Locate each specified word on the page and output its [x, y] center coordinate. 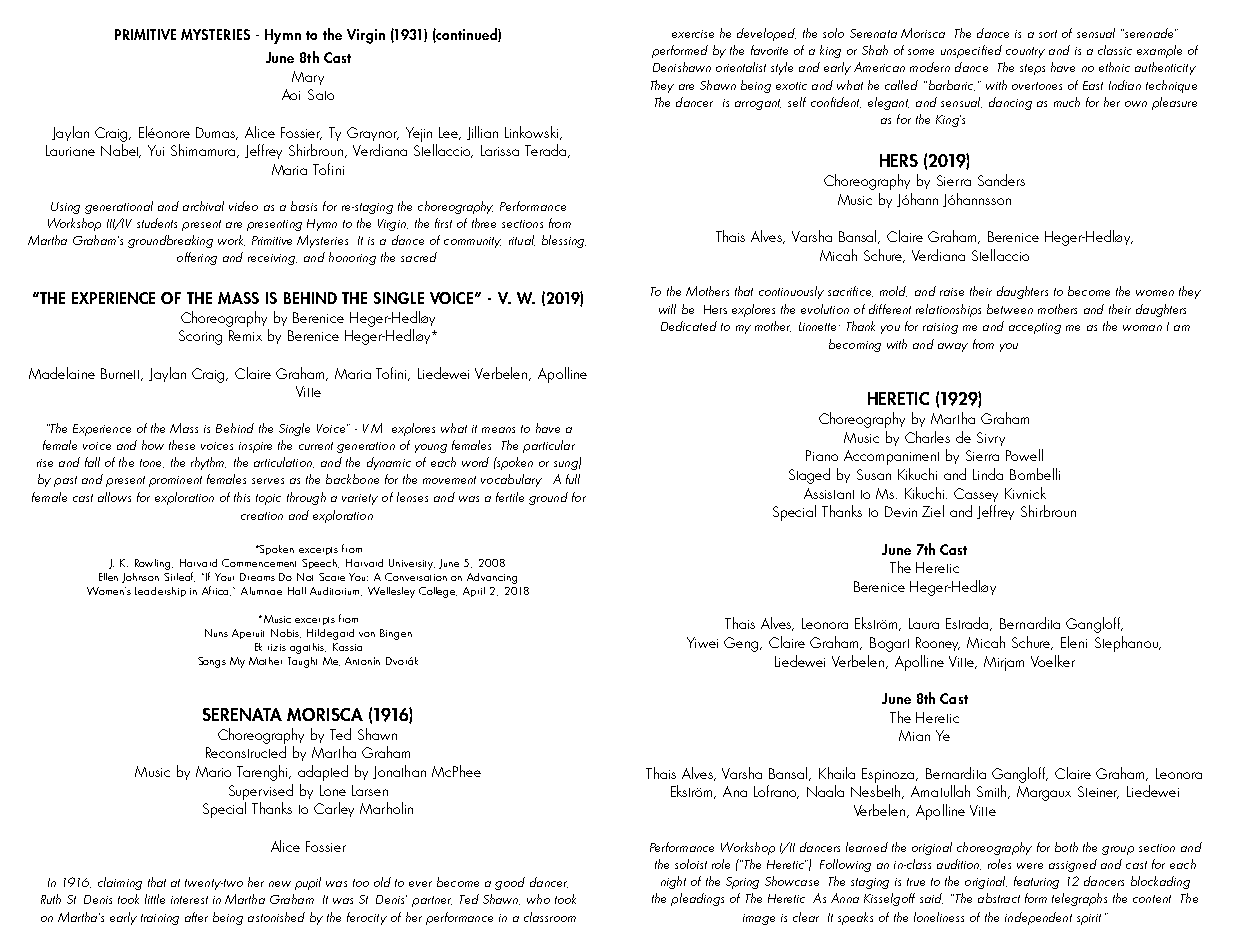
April [474, 592]
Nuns [216, 633]
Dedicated [689, 326]
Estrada [968, 624]
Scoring [200, 337]
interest [189, 900]
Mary [308, 78]
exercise [693, 34]
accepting [1035, 328]
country [1025, 52]
